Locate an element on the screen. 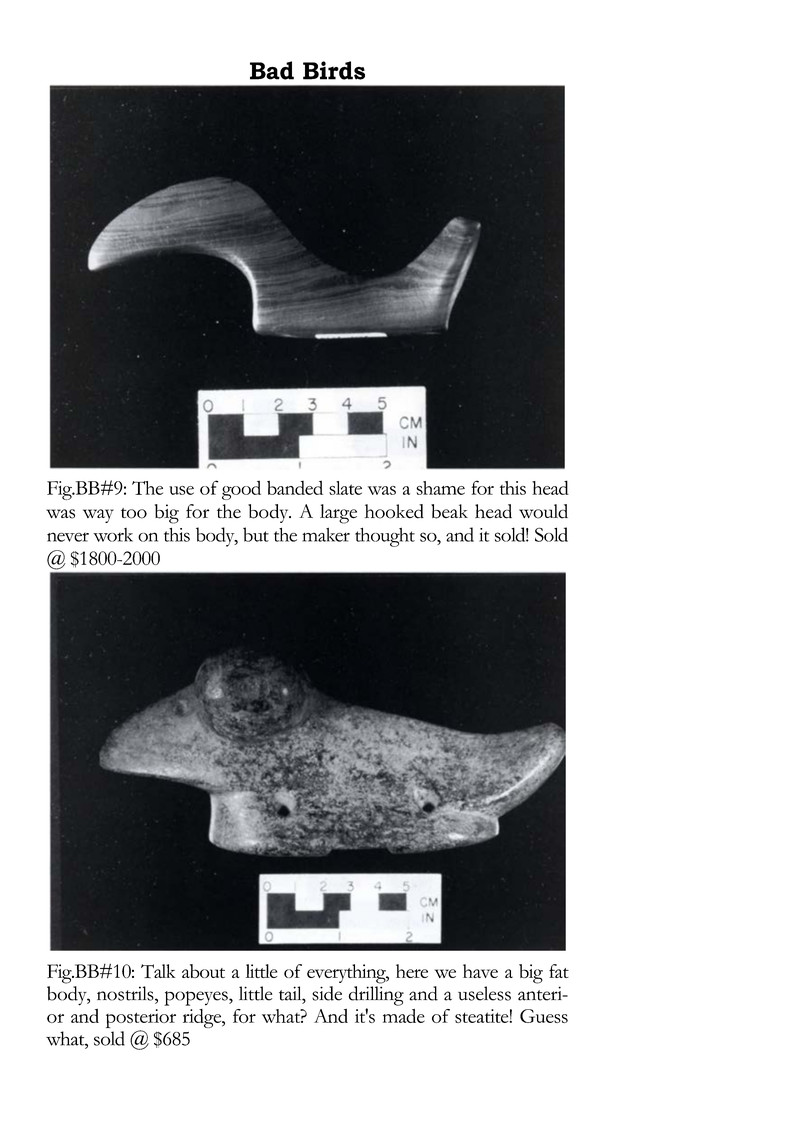 The height and width of the screenshot is (1129, 798). Bad is located at coordinates (272, 70).
